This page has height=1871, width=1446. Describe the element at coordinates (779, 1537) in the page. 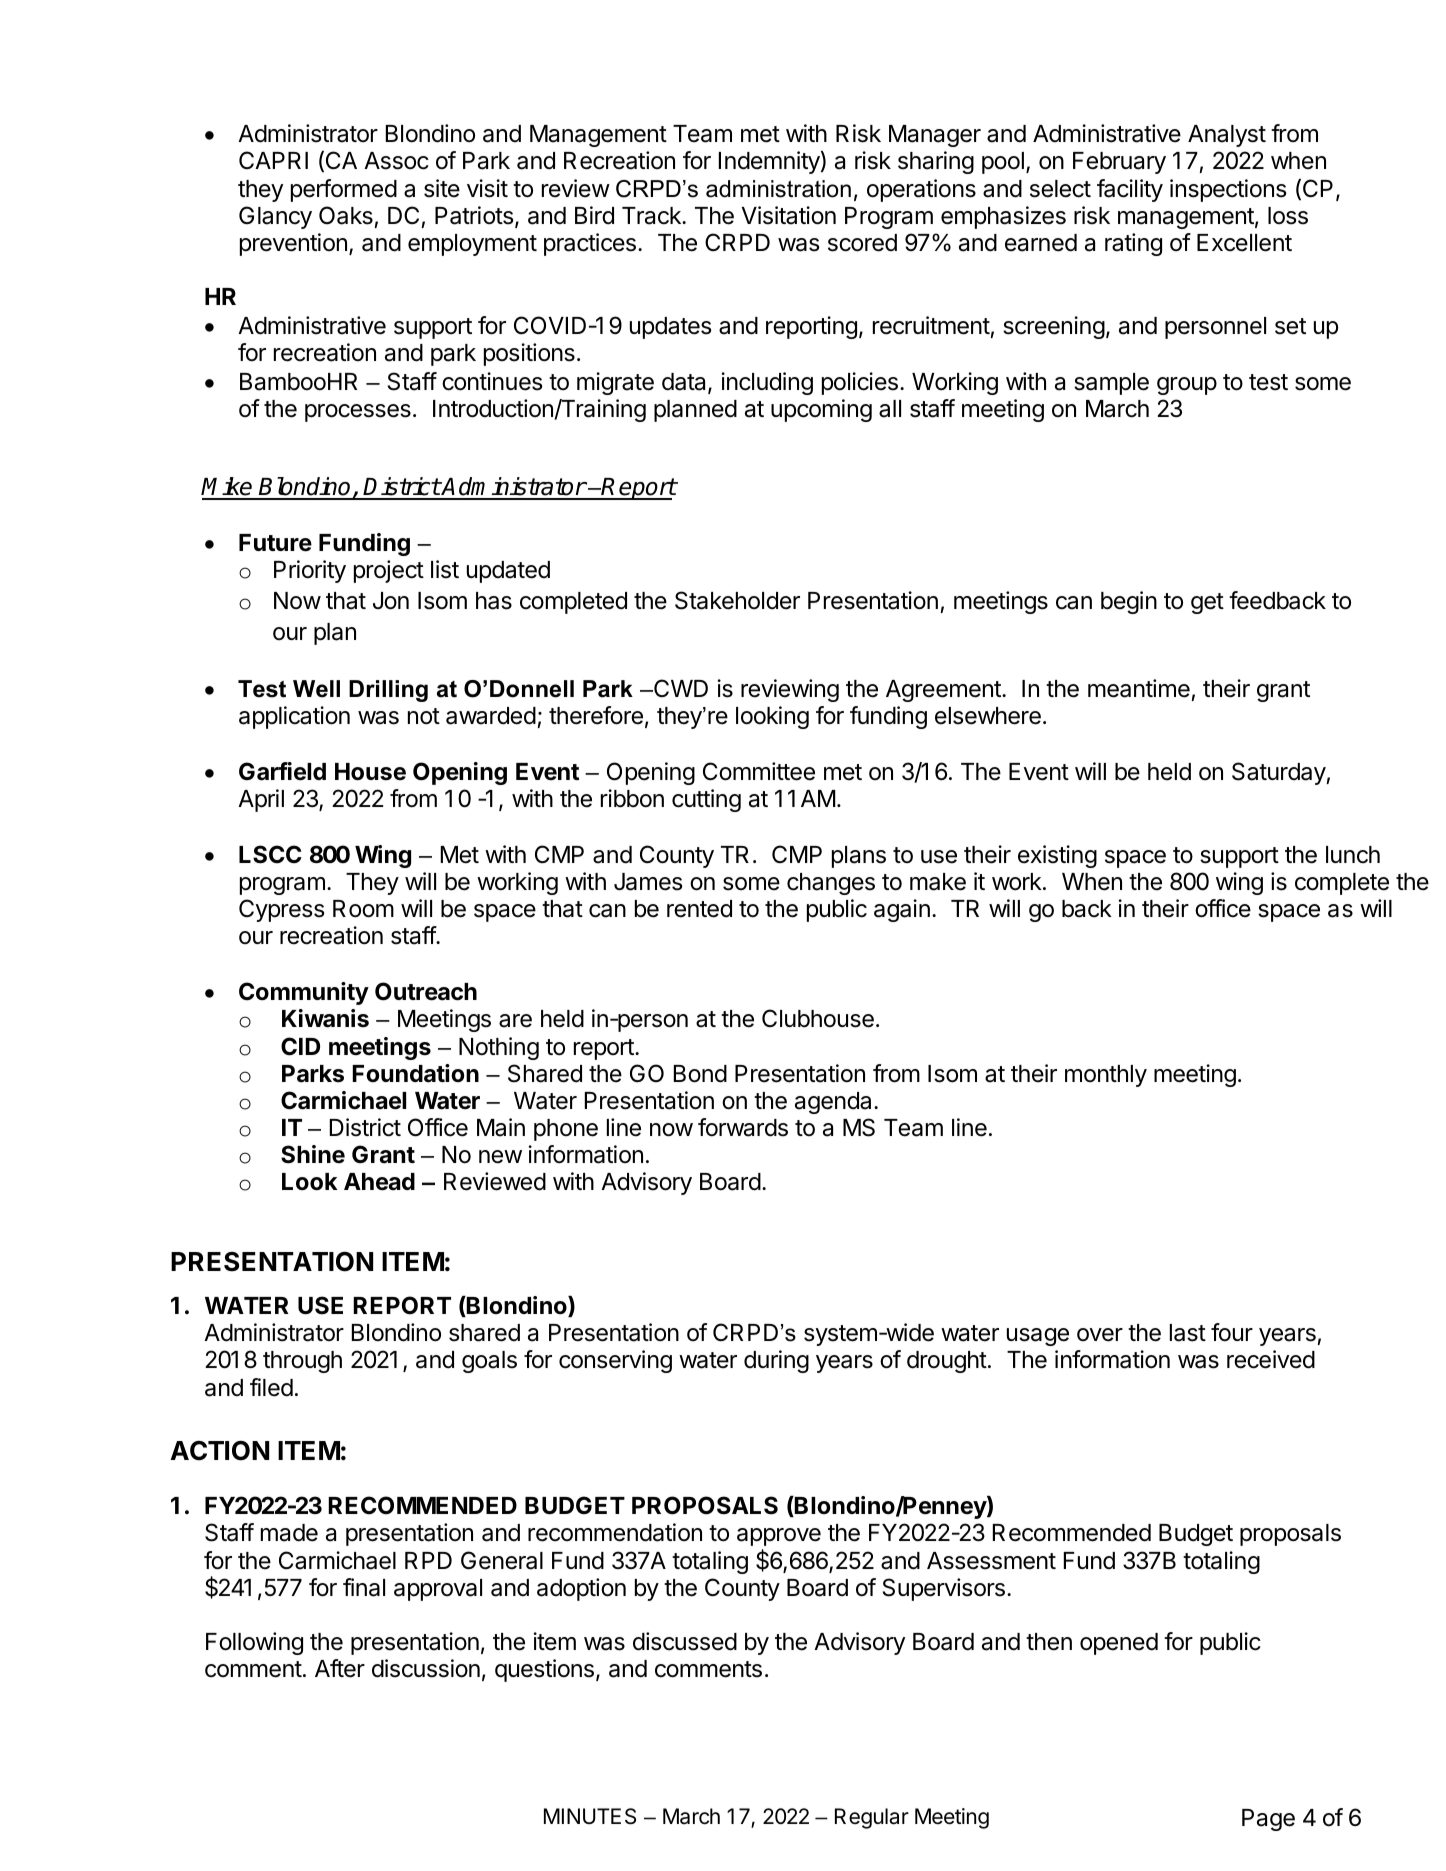

I see `approve` at that location.
